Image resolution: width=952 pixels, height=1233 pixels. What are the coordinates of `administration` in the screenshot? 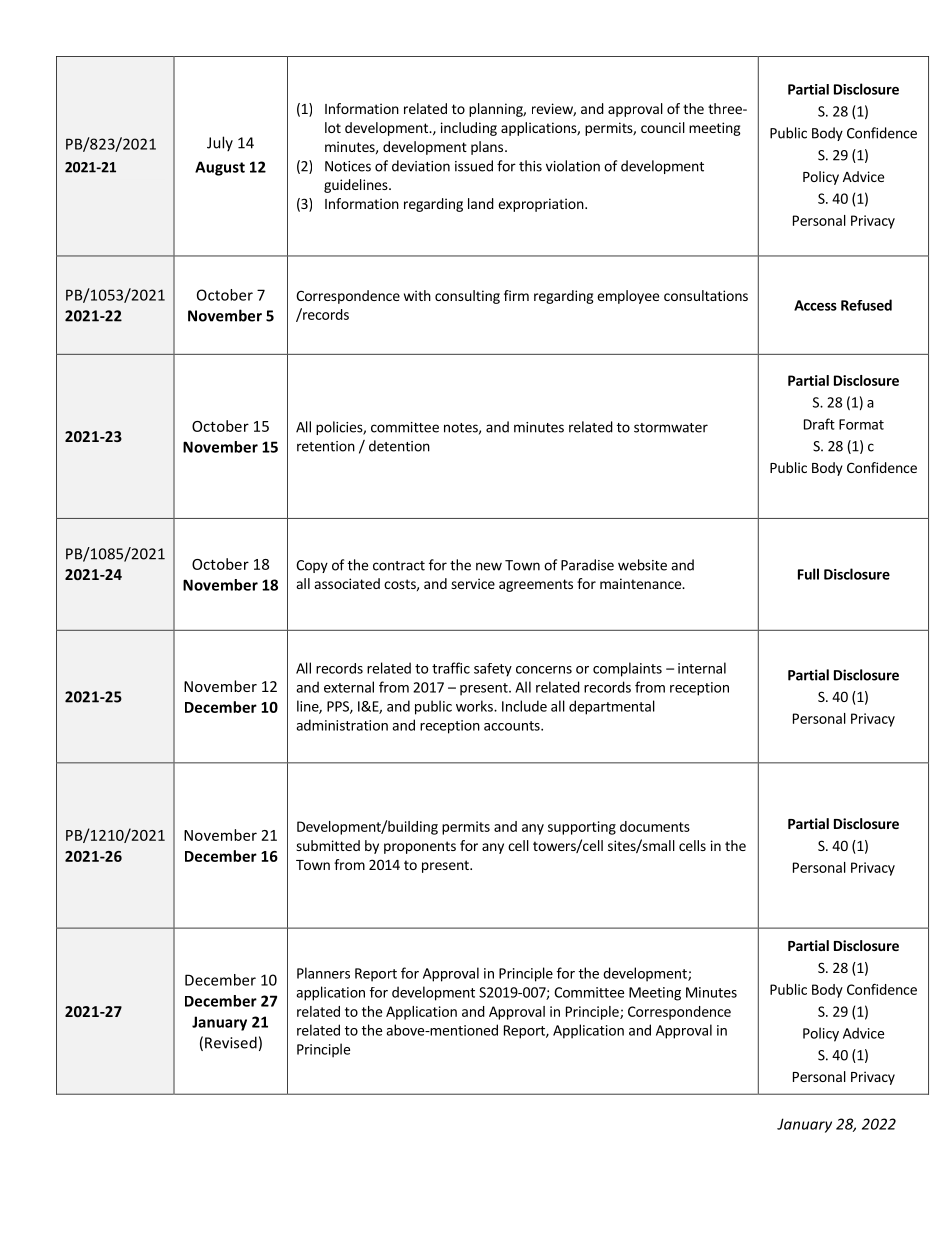 It's located at (342, 725).
